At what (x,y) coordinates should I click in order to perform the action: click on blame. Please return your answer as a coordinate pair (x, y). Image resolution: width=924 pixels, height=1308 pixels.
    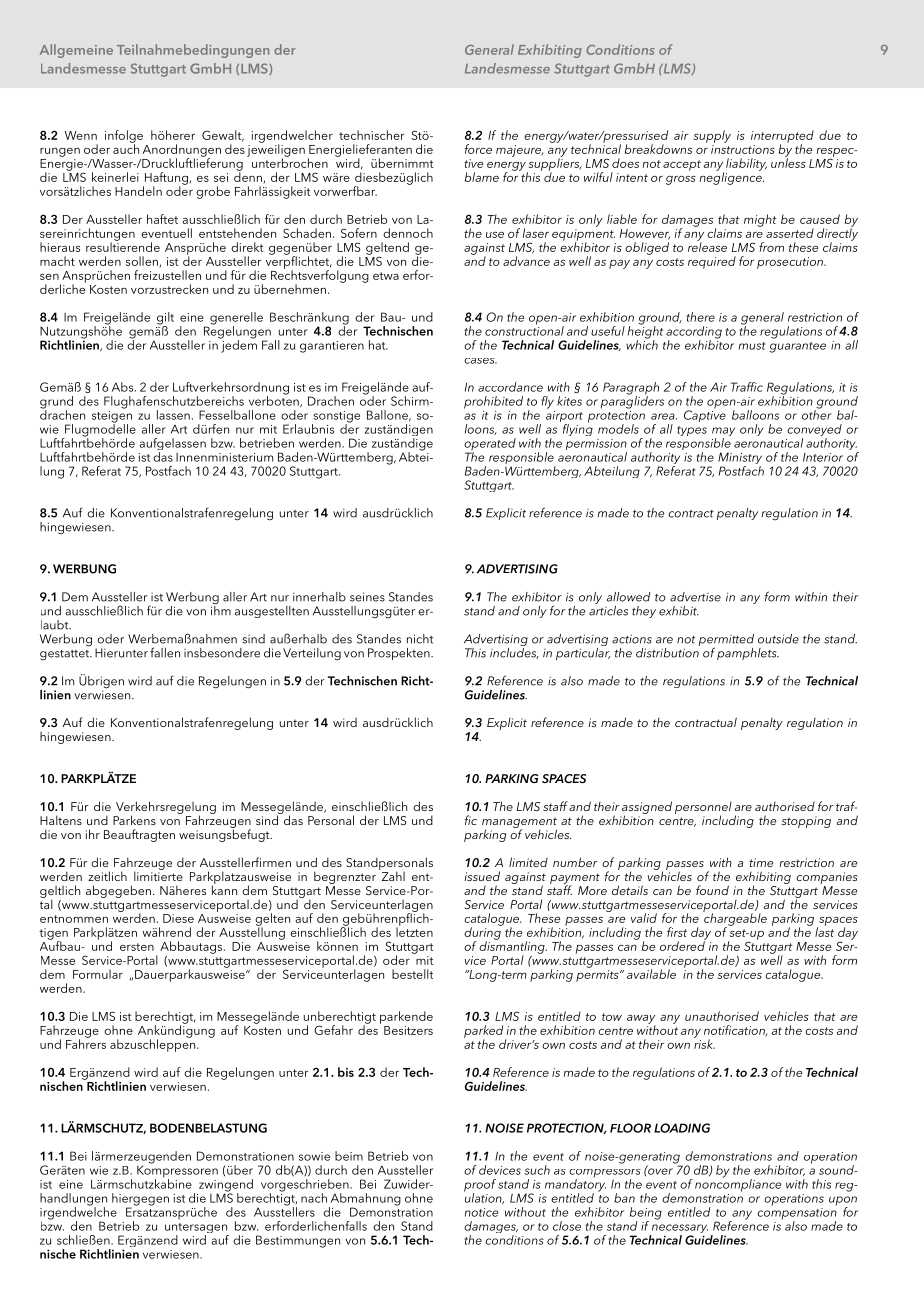
    Looking at the image, I should click on (482, 177).
